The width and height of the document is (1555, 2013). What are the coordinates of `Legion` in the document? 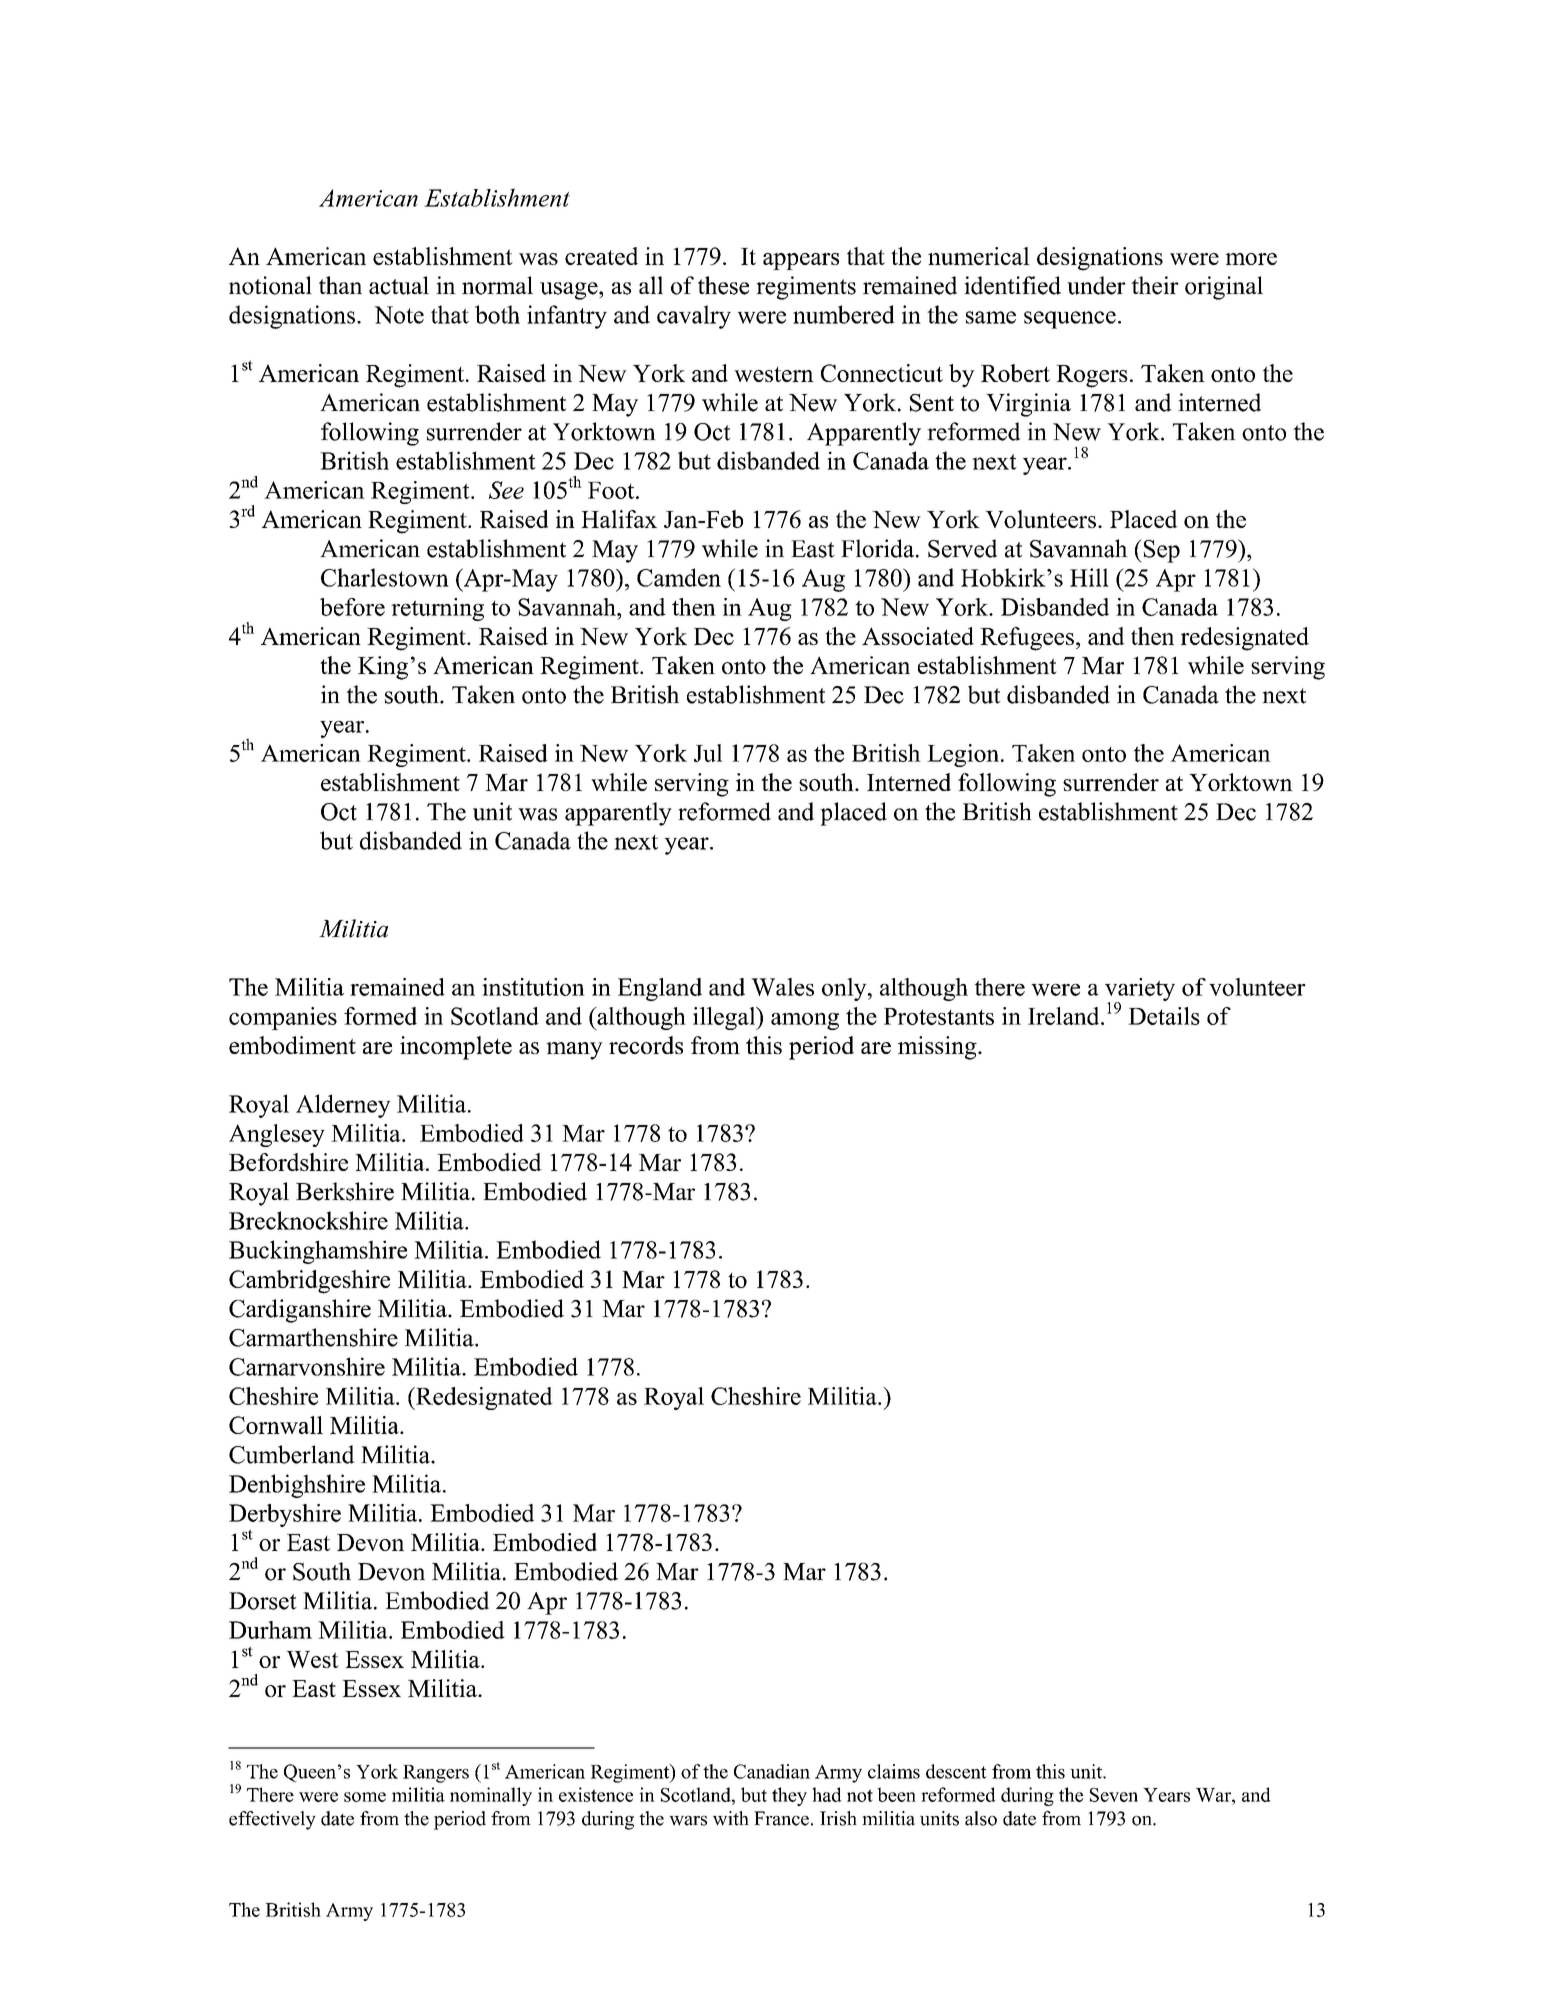 It's located at (963, 755).
